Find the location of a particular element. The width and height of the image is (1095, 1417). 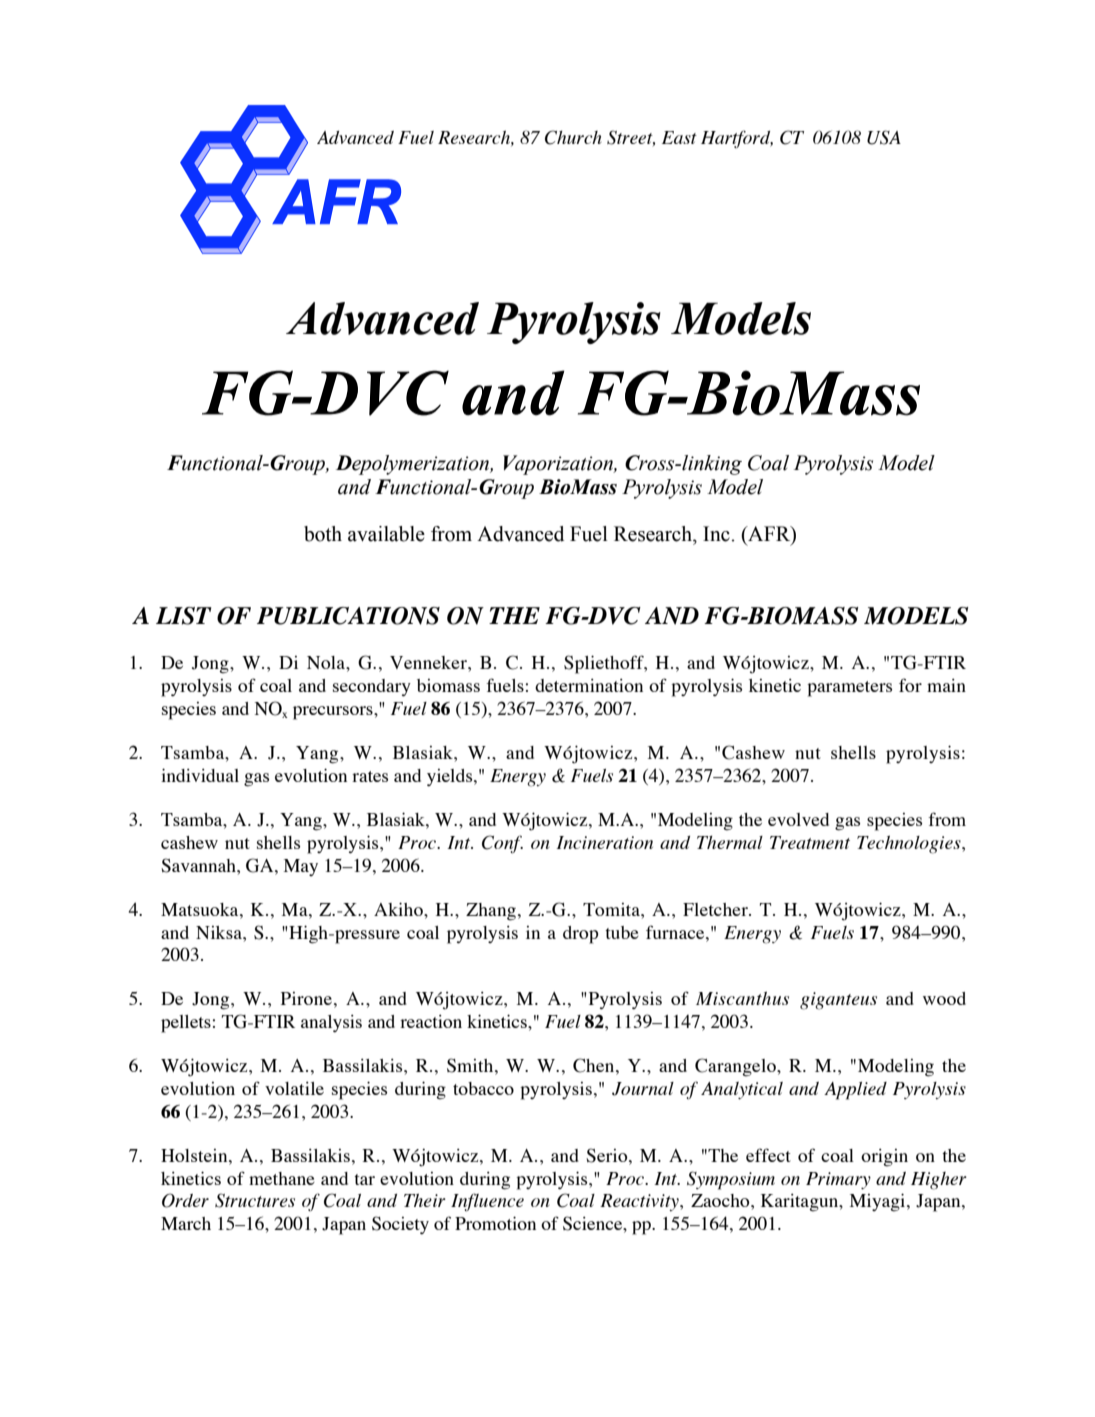

East is located at coordinates (679, 137).
